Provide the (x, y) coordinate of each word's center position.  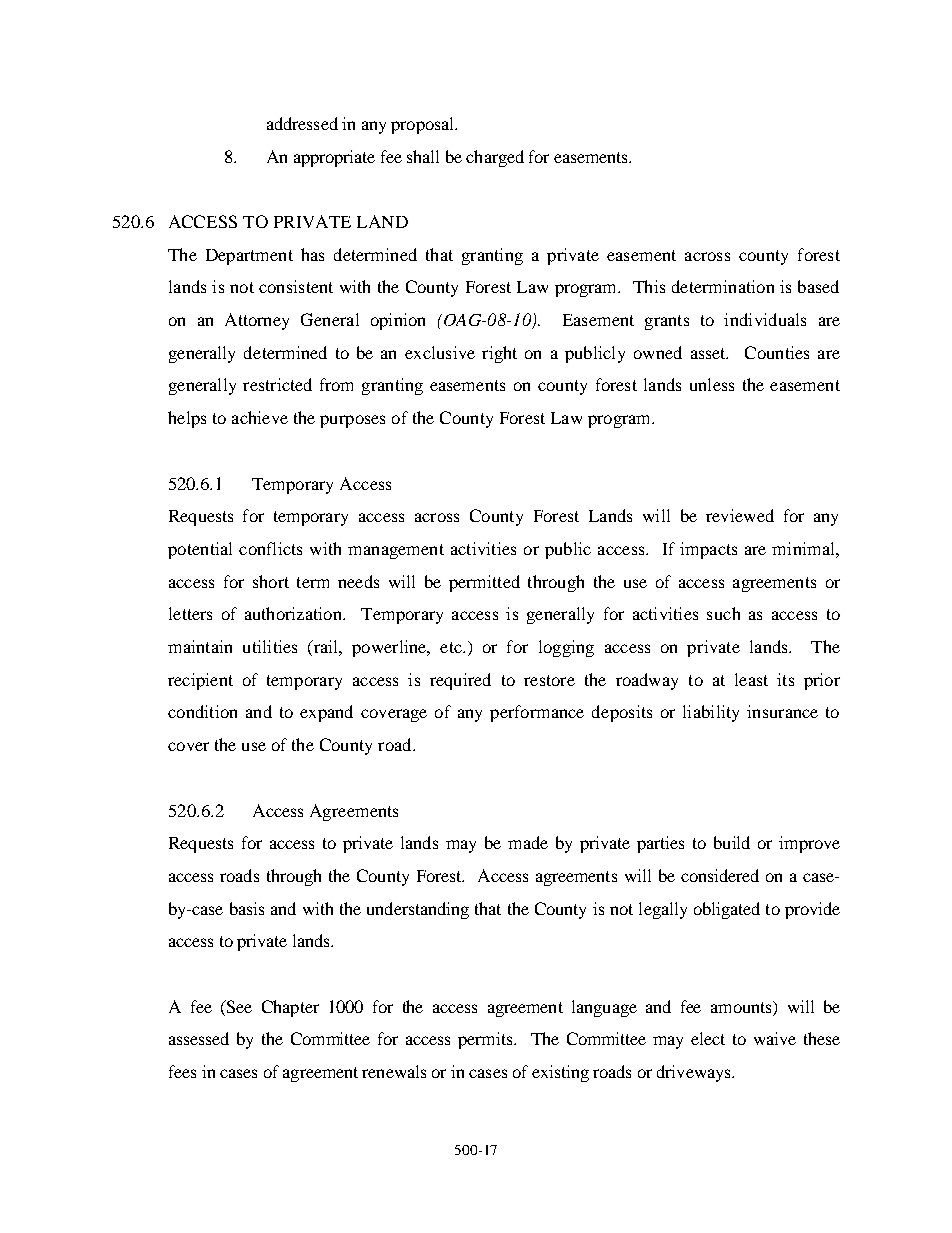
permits (486, 1040)
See (238, 1006)
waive (775, 1038)
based (818, 286)
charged (495, 158)
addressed (302, 123)
